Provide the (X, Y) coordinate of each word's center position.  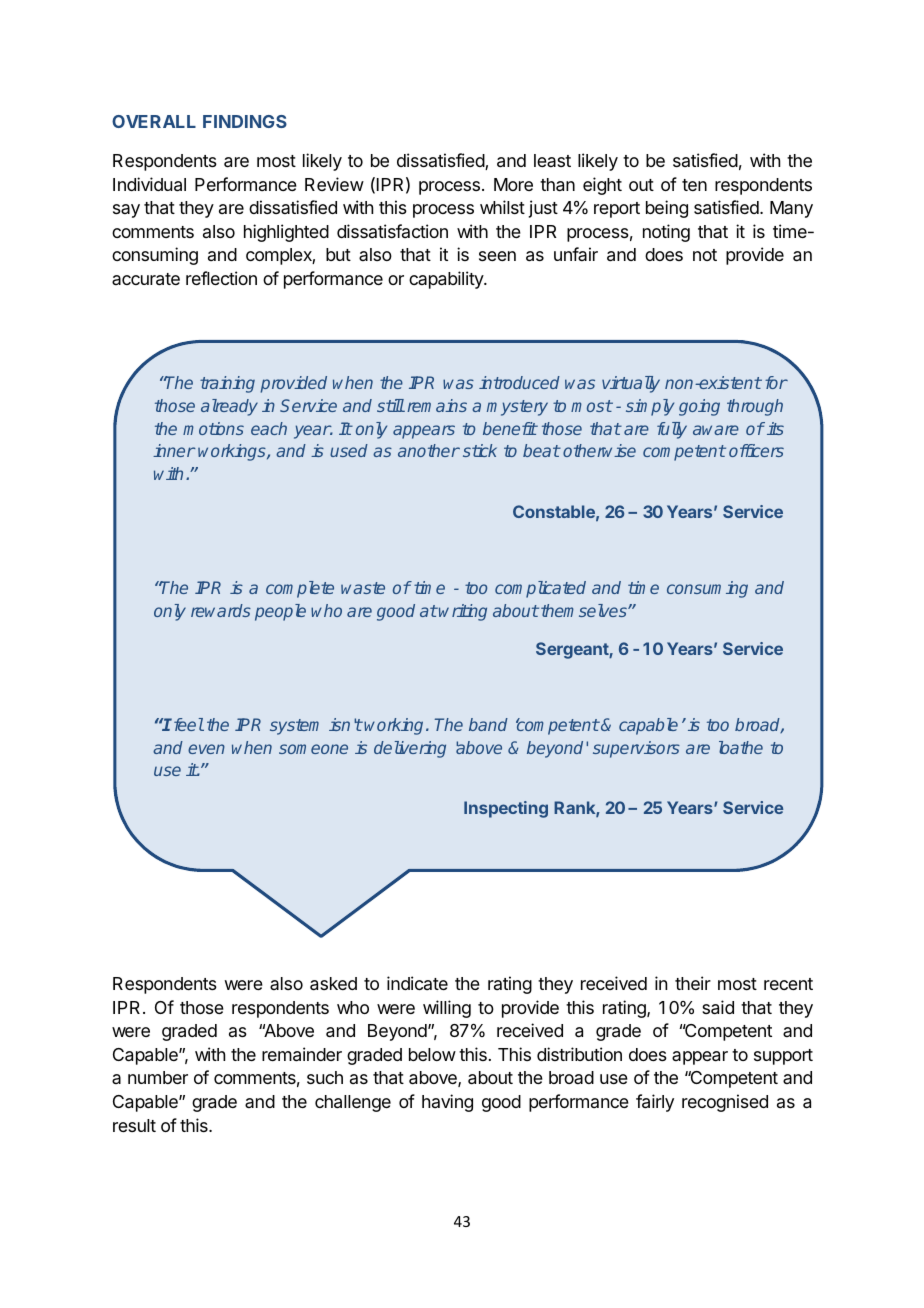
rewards (221, 610)
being (667, 209)
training (227, 384)
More (513, 184)
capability (447, 280)
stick (480, 450)
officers (756, 450)
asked (333, 984)
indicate (417, 983)
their (693, 983)
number (158, 1077)
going (699, 407)
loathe (741, 747)
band (488, 724)
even (206, 749)
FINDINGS (245, 121)
